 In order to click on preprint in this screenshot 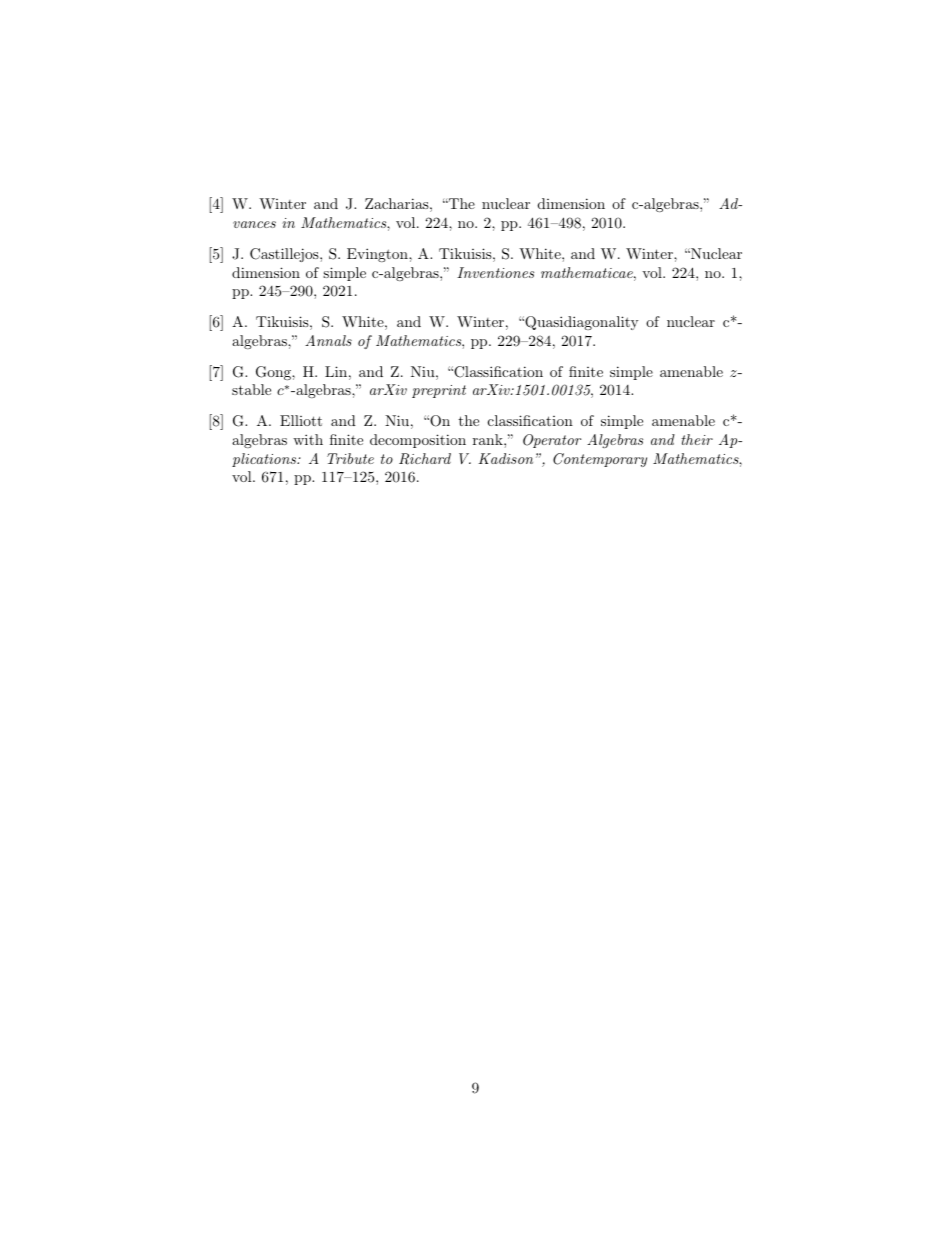, I will do `click(439, 391)`.
